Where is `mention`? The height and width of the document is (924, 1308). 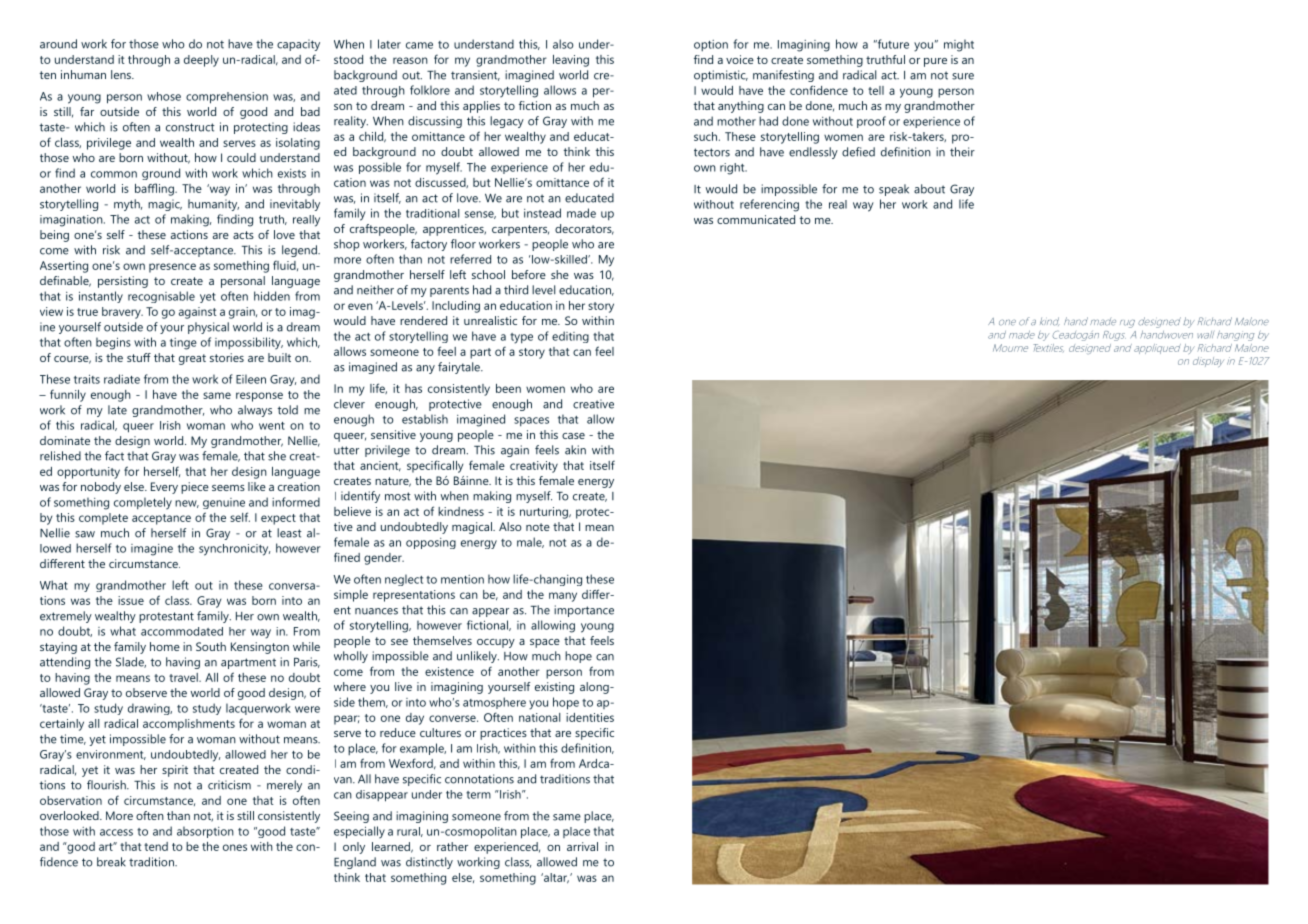
mention is located at coordinates (462, 579).
